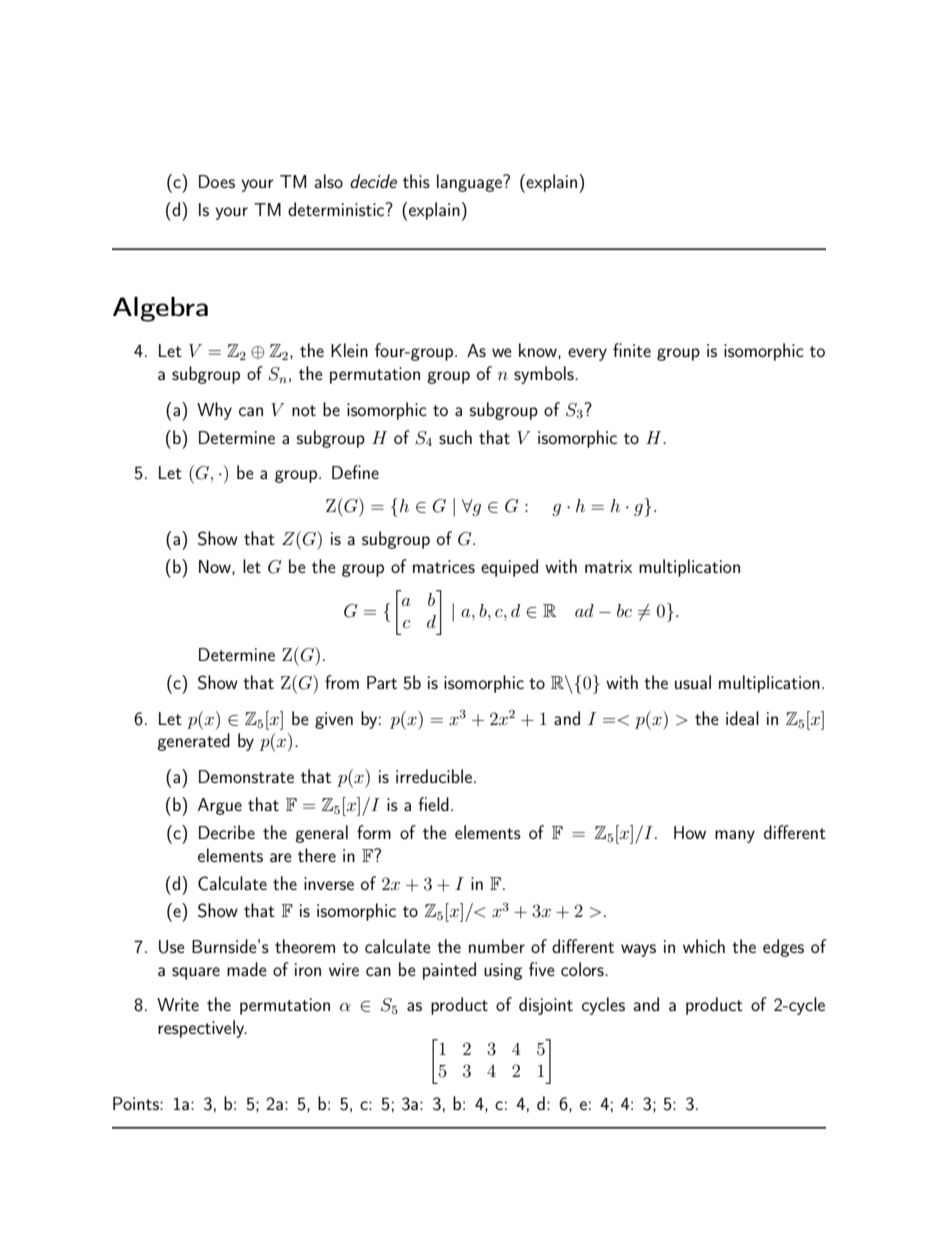 Image resolution: width=952 pixels, height=1233 pixels. What do you see at coordinates (470, 183) in the screenshot?
I see `language` at bounding box center [470, 183].
